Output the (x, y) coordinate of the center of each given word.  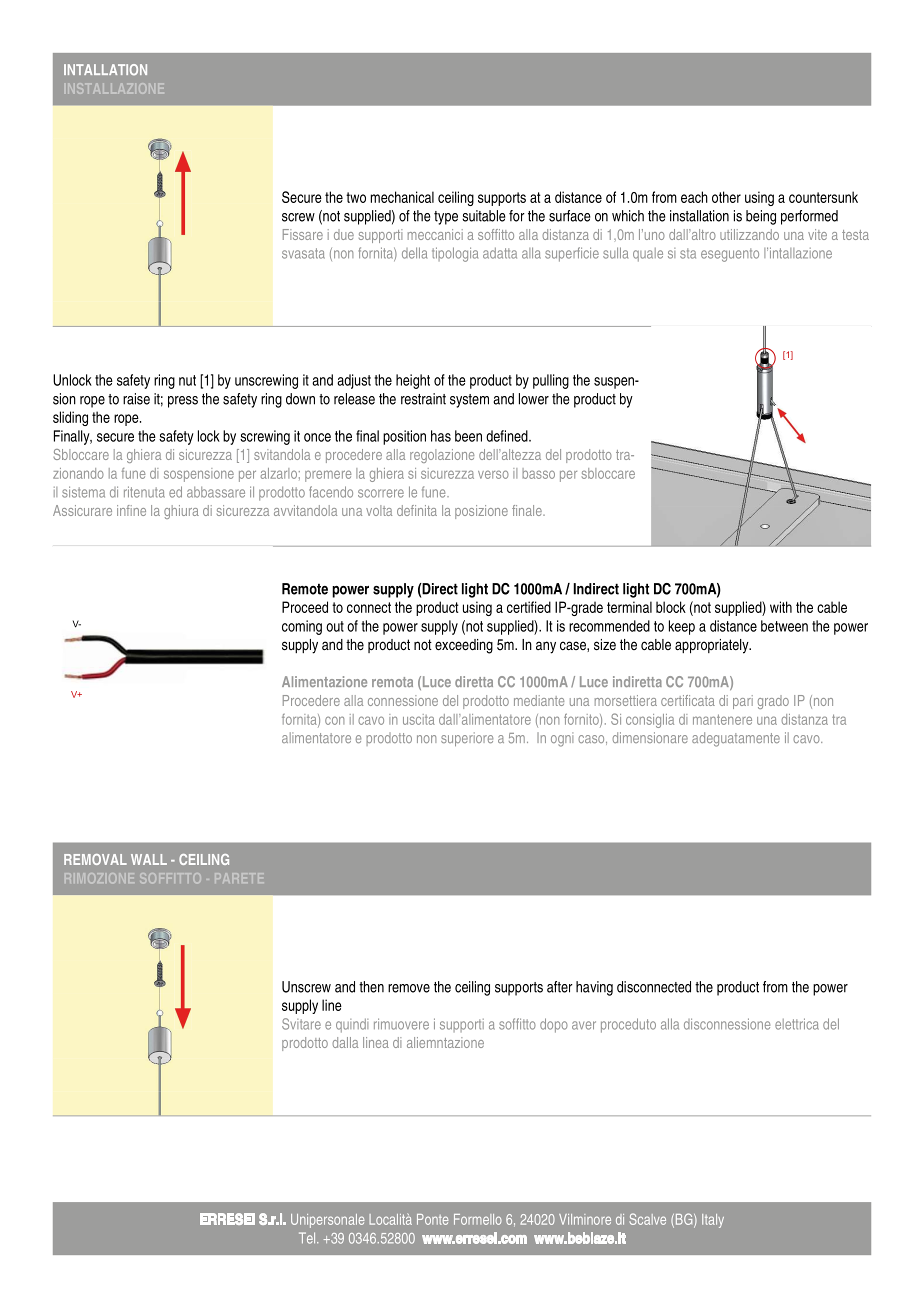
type (446, 218)
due (344, 234)
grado (773, 702)
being (761, 217)
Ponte (433, 1219)
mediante (539, 700)
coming (302, 627)
